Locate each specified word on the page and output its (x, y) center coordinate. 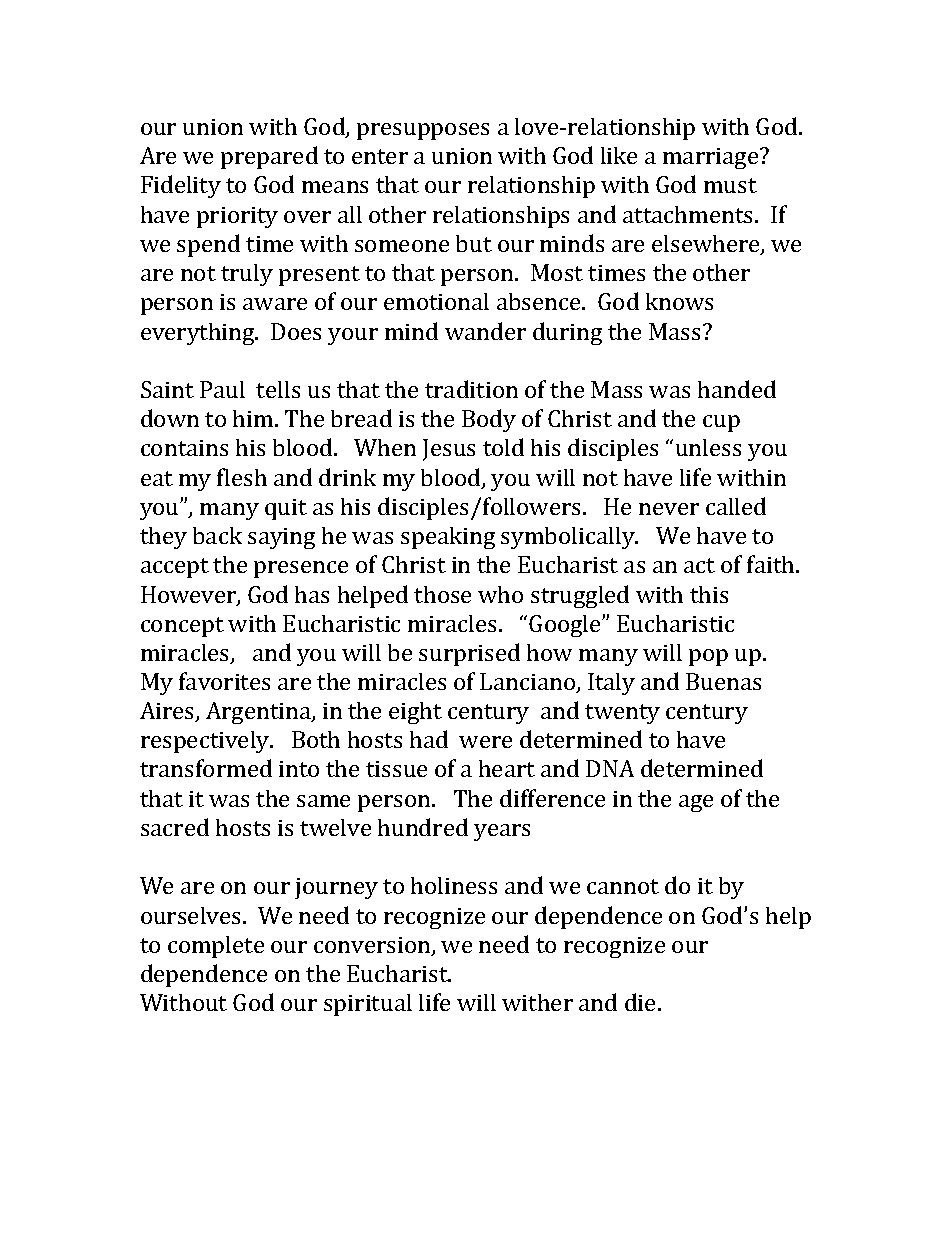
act (699, 565)
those (442, 594)
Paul (222, 389)
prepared (269, 157)
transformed (206, 768)
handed (737, 389)
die (640, 1002)
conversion (373, 946)
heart (507, 768)
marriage (712, 158)
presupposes (423, 131)
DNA (610, 768)
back (217, 535)
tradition (471, 389)
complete (216, 947)
